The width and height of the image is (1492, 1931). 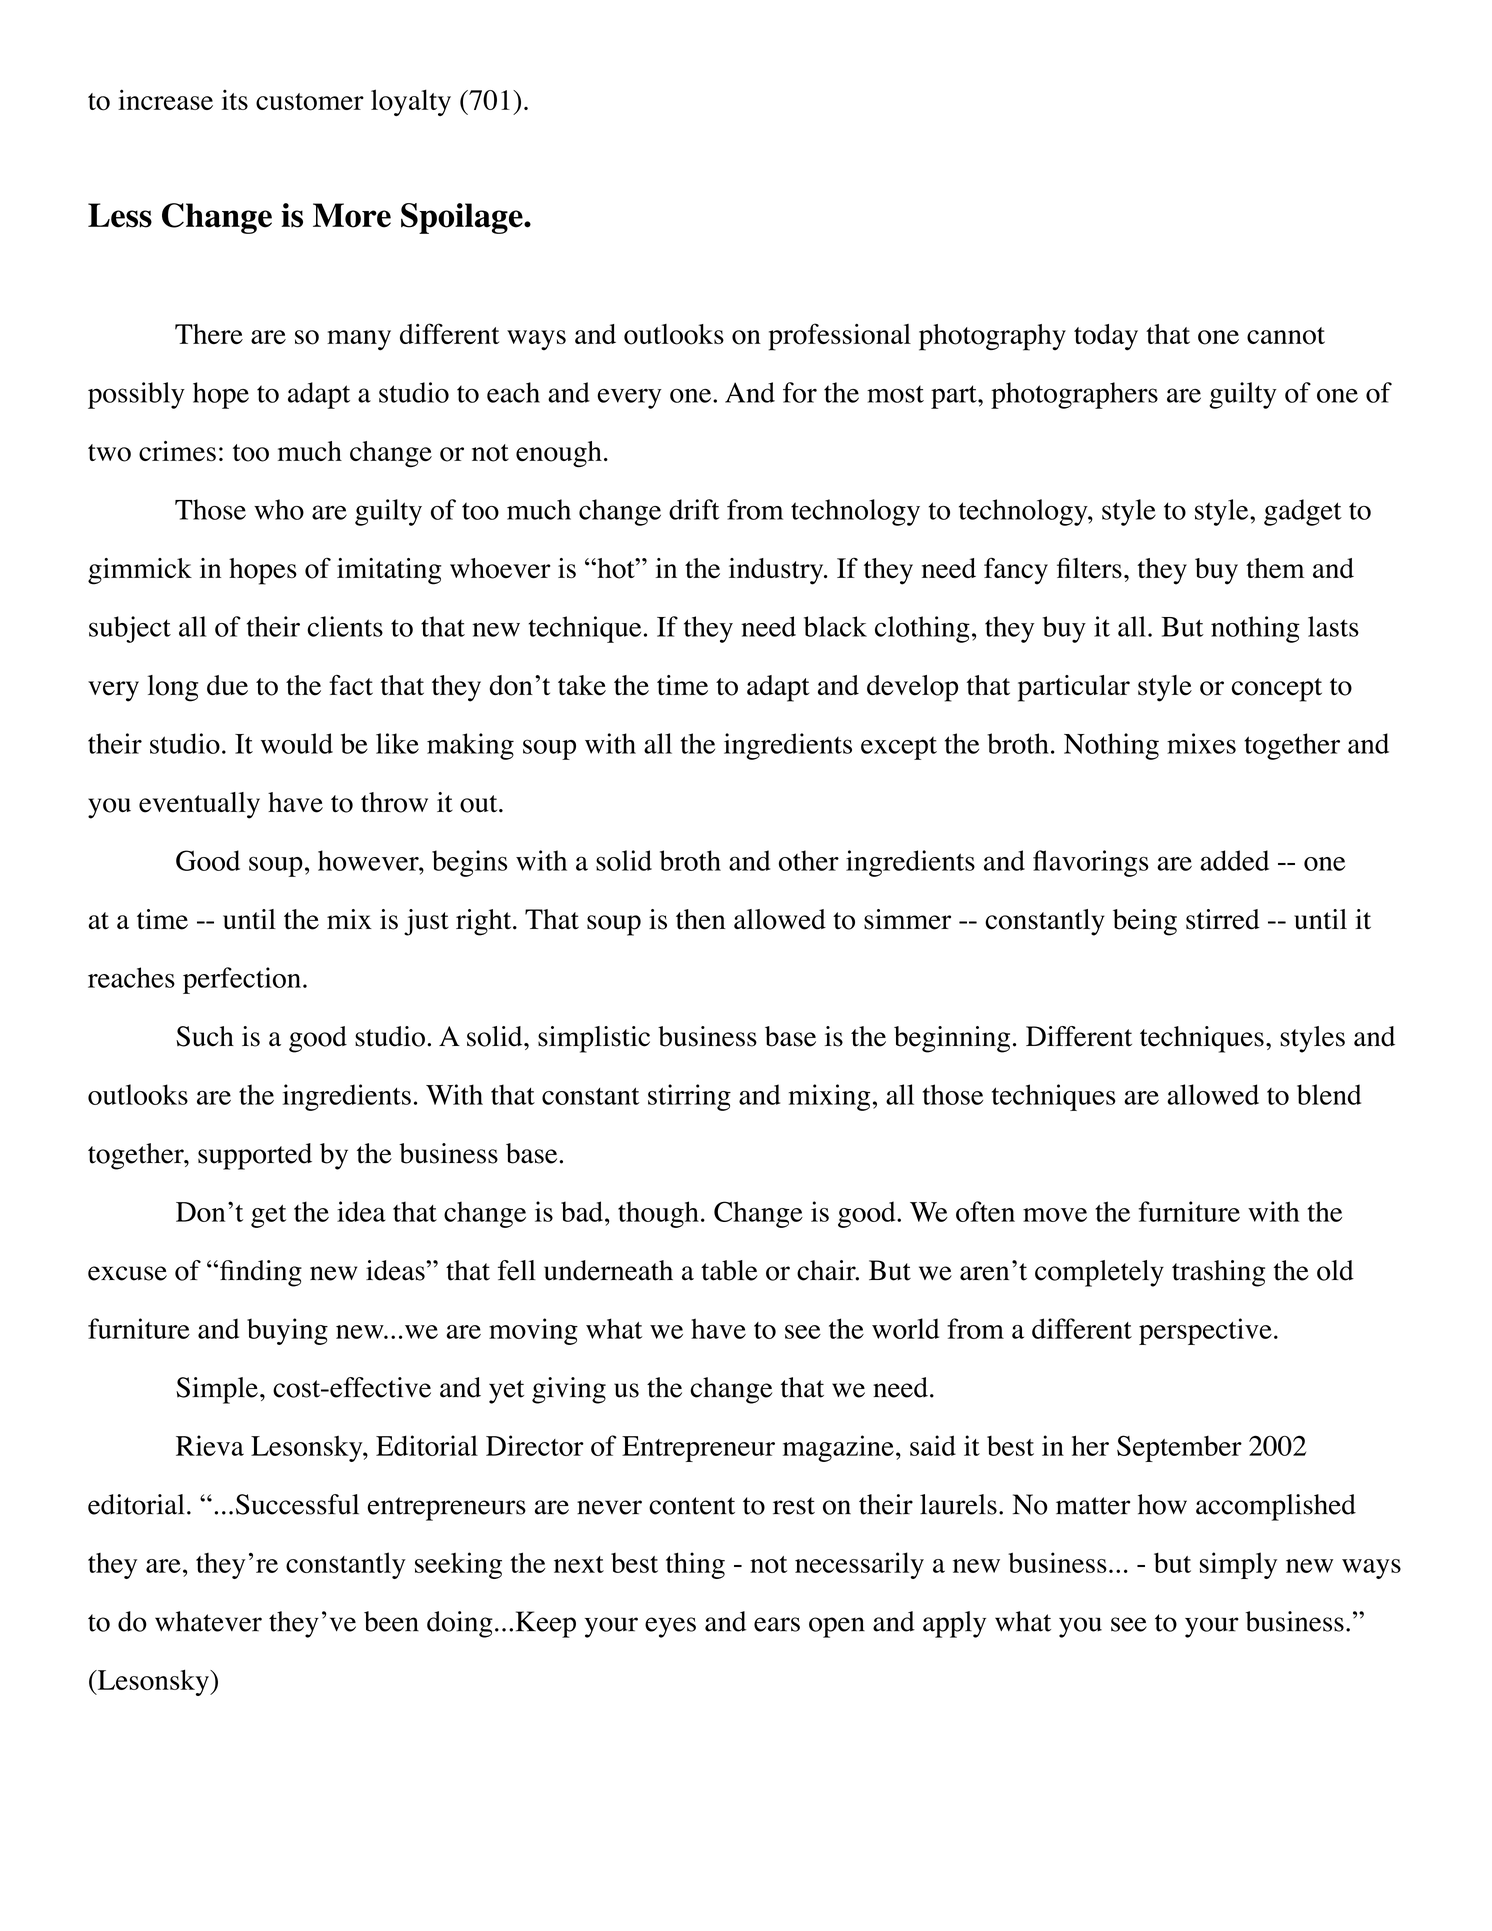 What do you see at coordinates (689, 1097) in the image?
I see `stirring` at bounding box center [689, 1097].
